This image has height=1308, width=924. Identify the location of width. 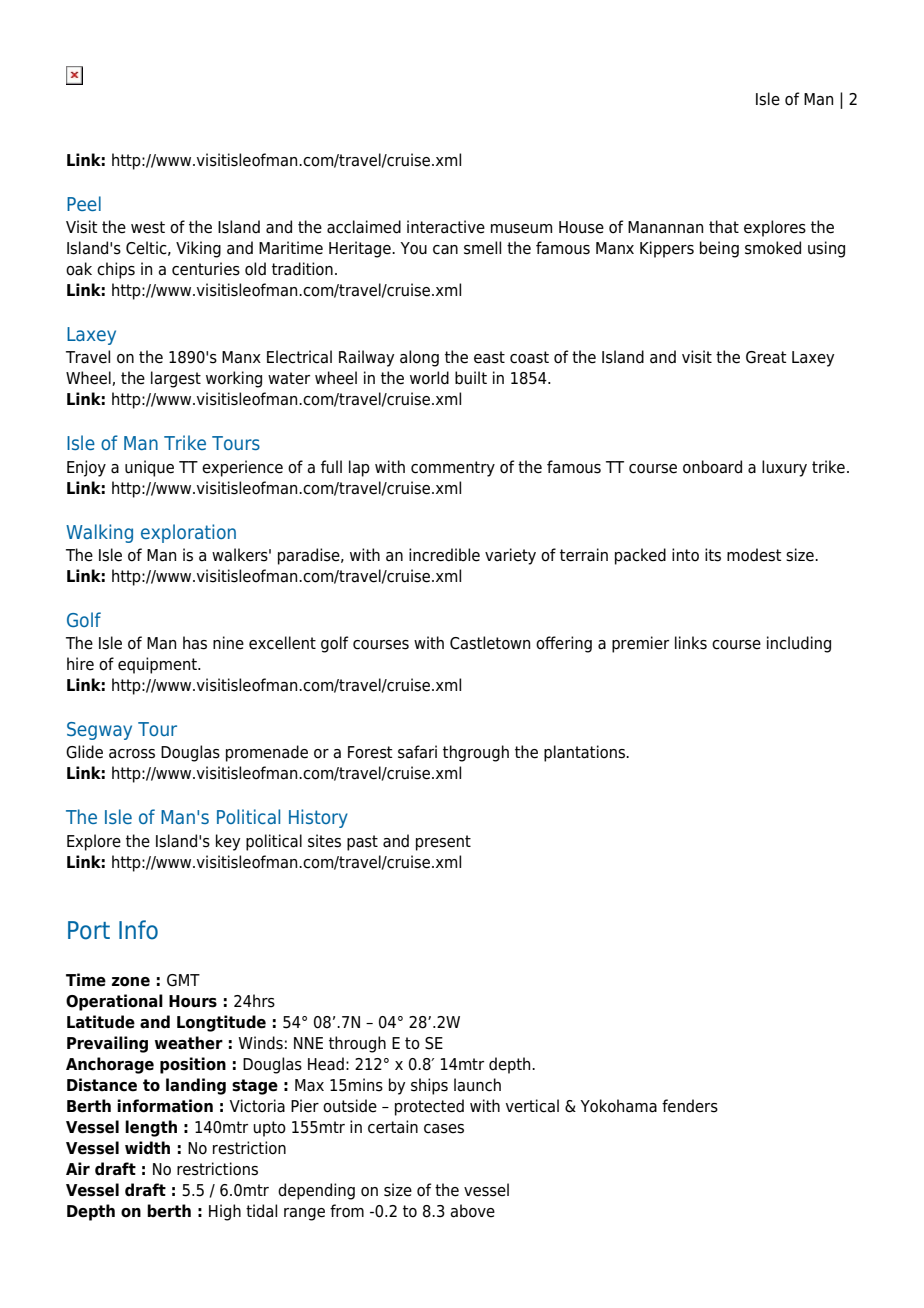
(147, 1148).
